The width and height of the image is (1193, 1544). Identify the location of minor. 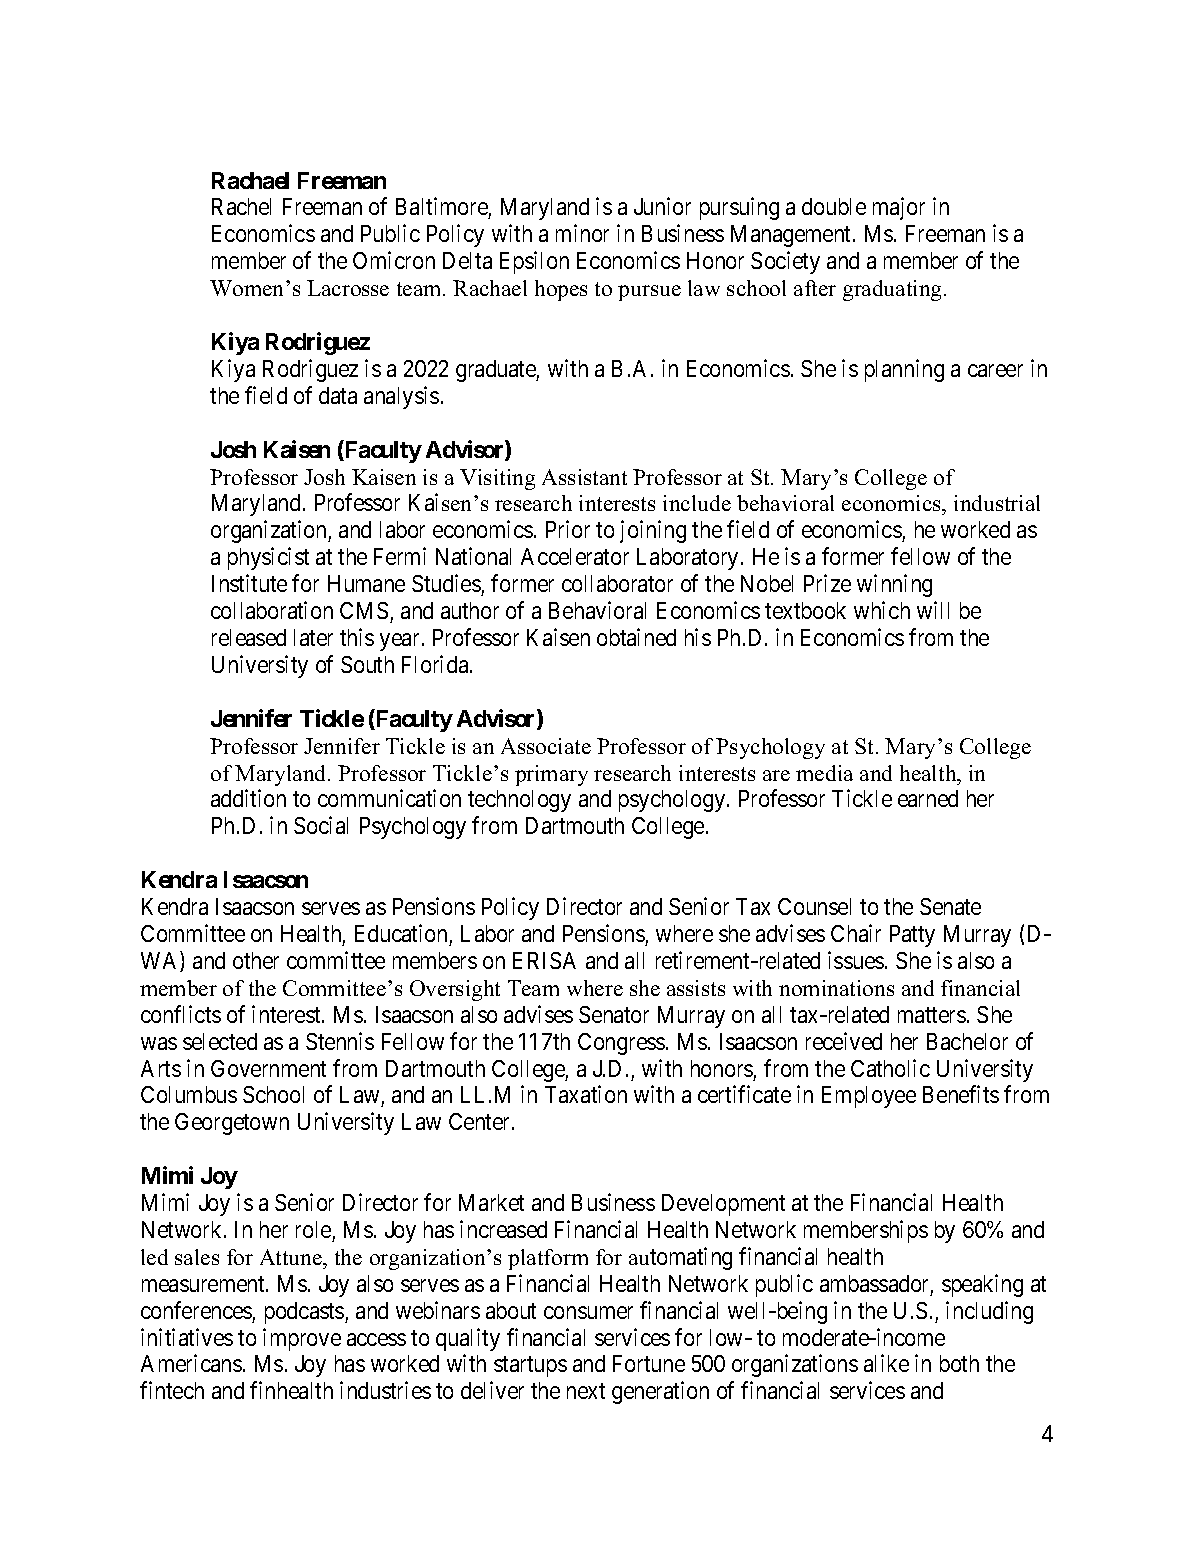
(582, 233).
